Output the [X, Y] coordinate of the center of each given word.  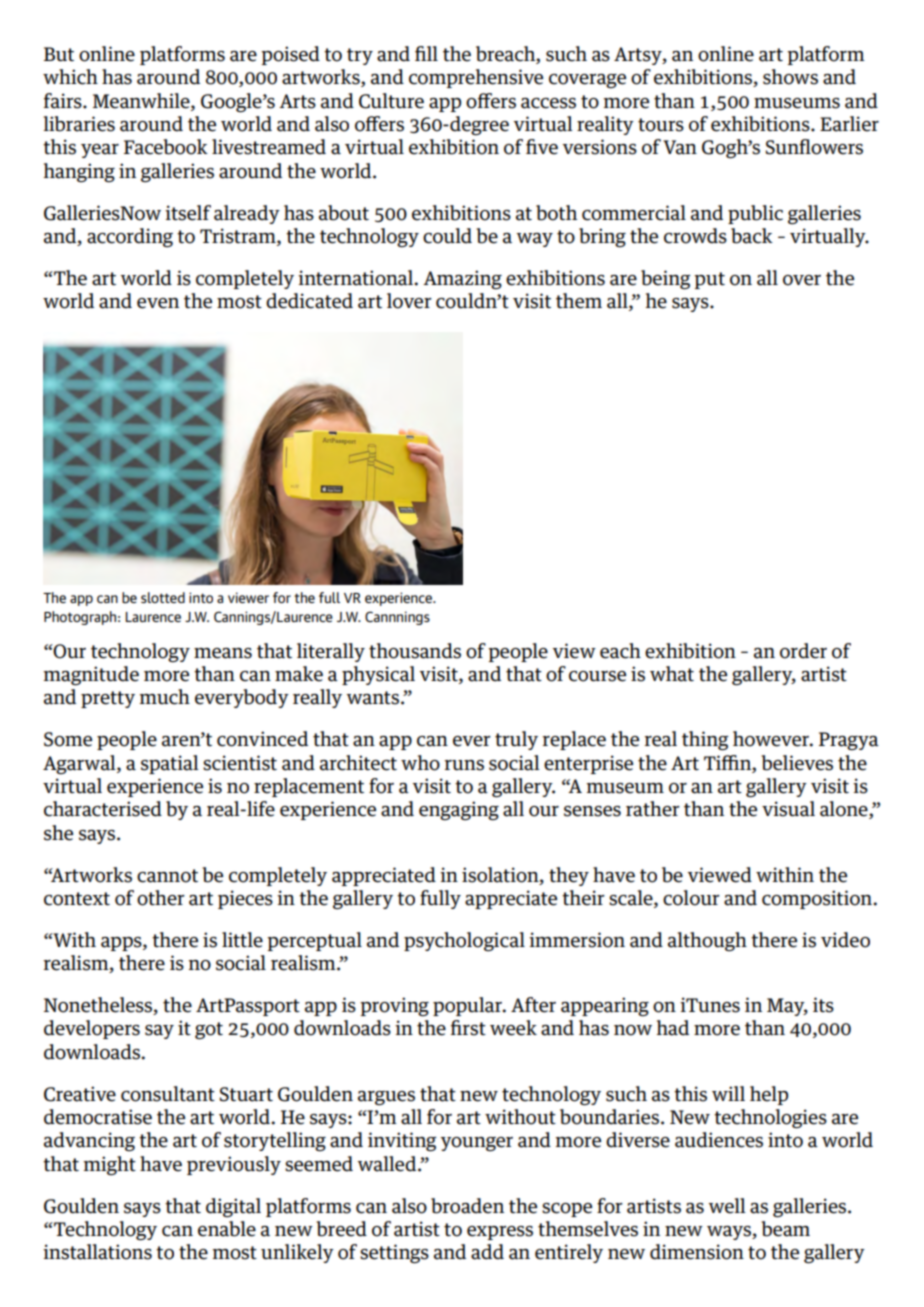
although [707, 941]
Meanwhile [142, 101]
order [803, 651]
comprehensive [476, 78]
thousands [415, 651]
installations [97, 1252]
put [709, 280]
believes [797, 763]
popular [468, 1006]
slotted [163, 597]
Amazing [462, 279]
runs [464, 765]
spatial [170, 764]
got [209, 1030]
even [158, 303]
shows [790, 77]
